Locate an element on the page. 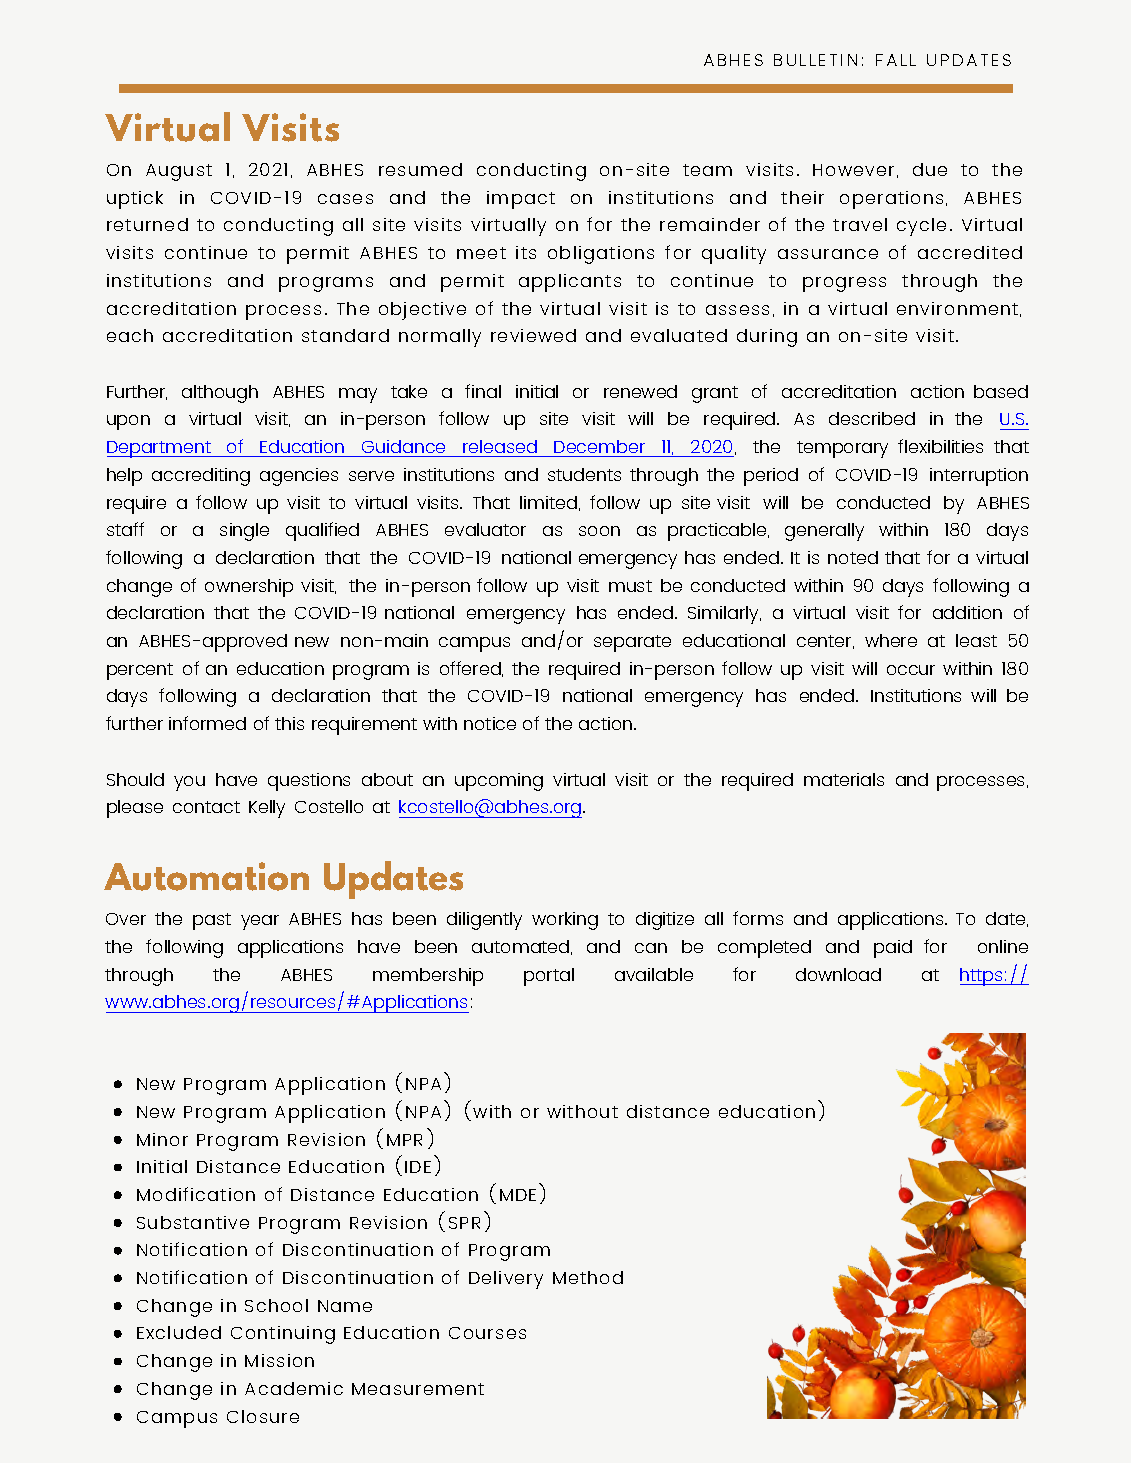 This document has width=1131, height=1463. notice is located at coordinates (490, 723).
